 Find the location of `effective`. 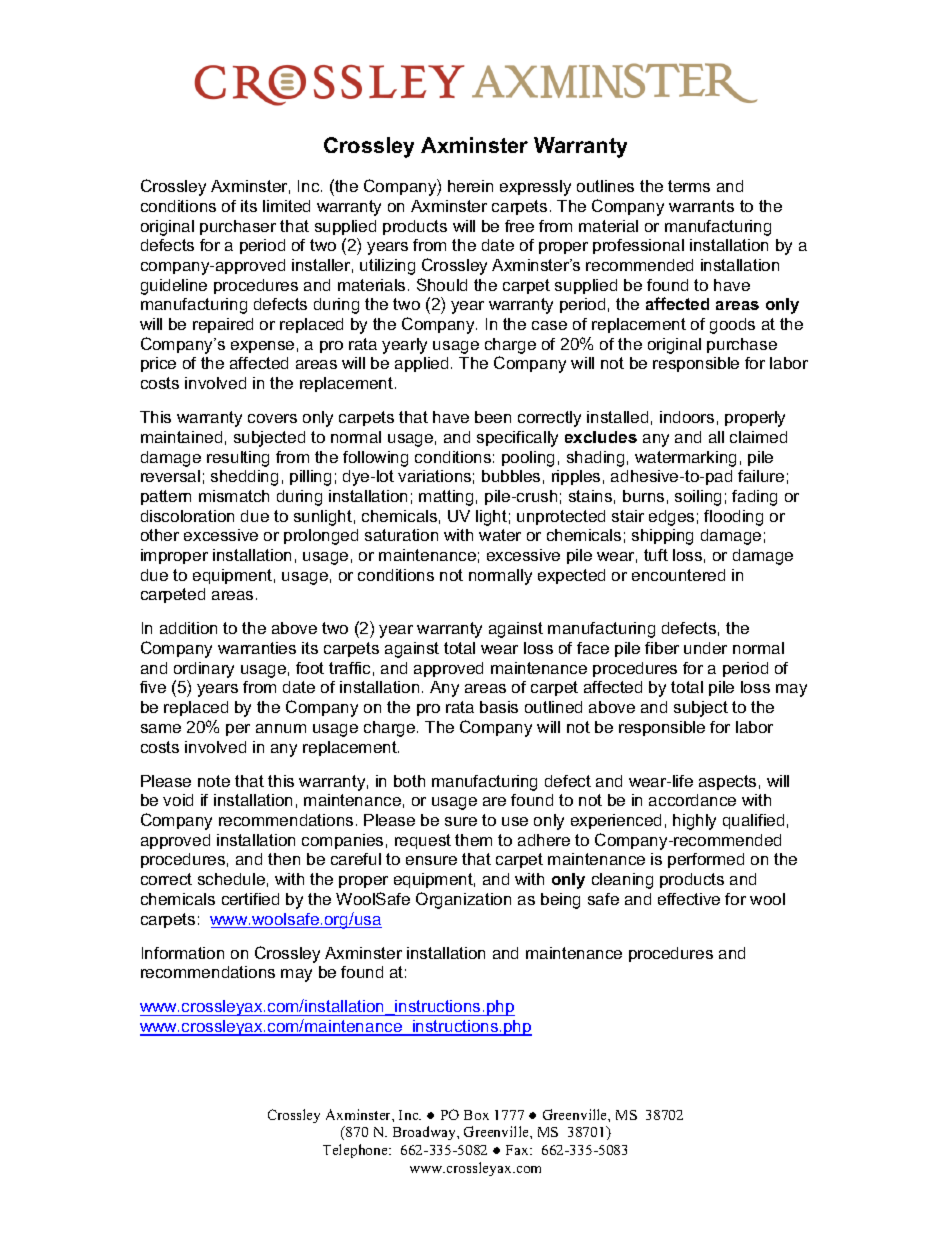

effective is located at coordinates (689, 899).
